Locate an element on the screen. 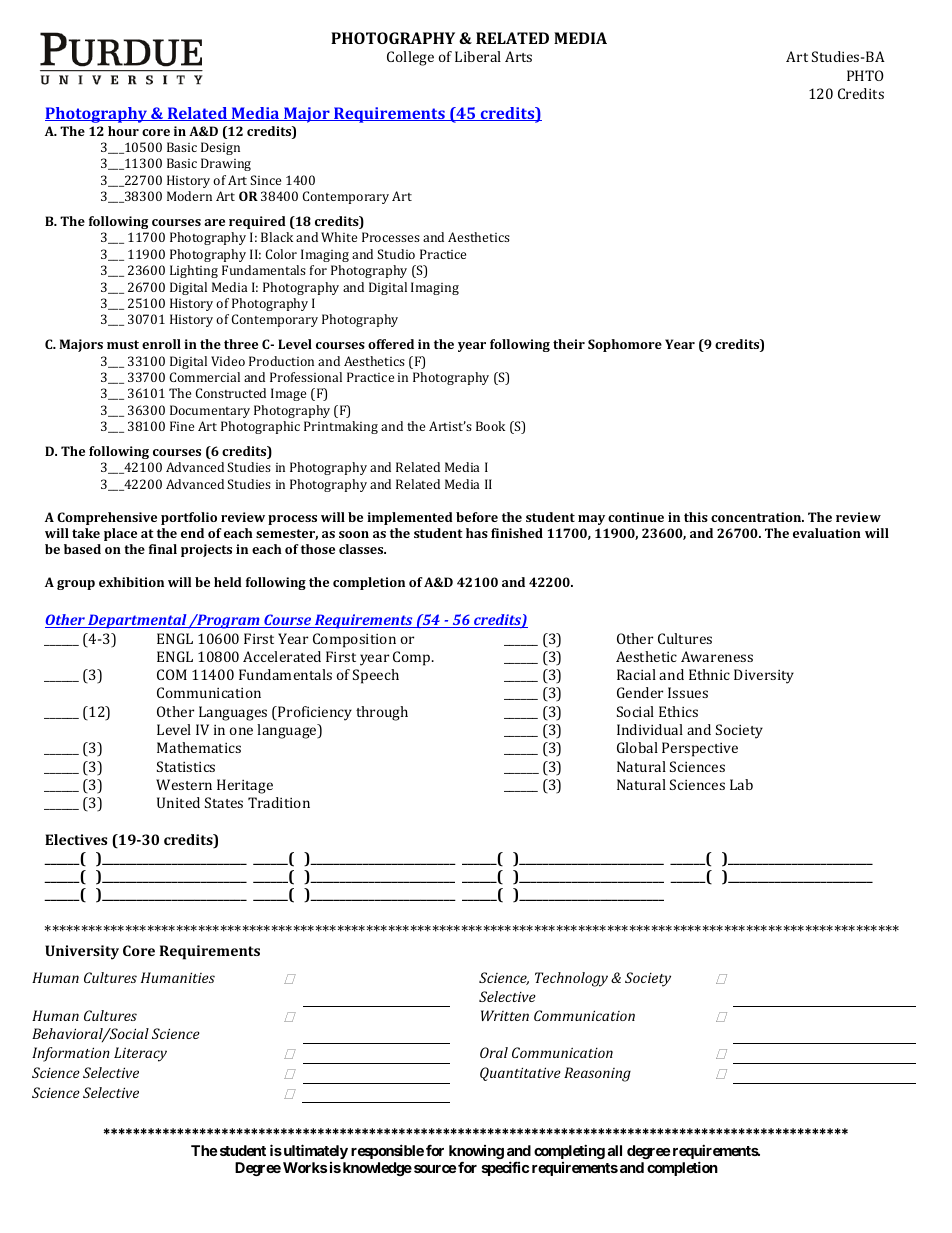  all is located at coordinates (614, 1150).
